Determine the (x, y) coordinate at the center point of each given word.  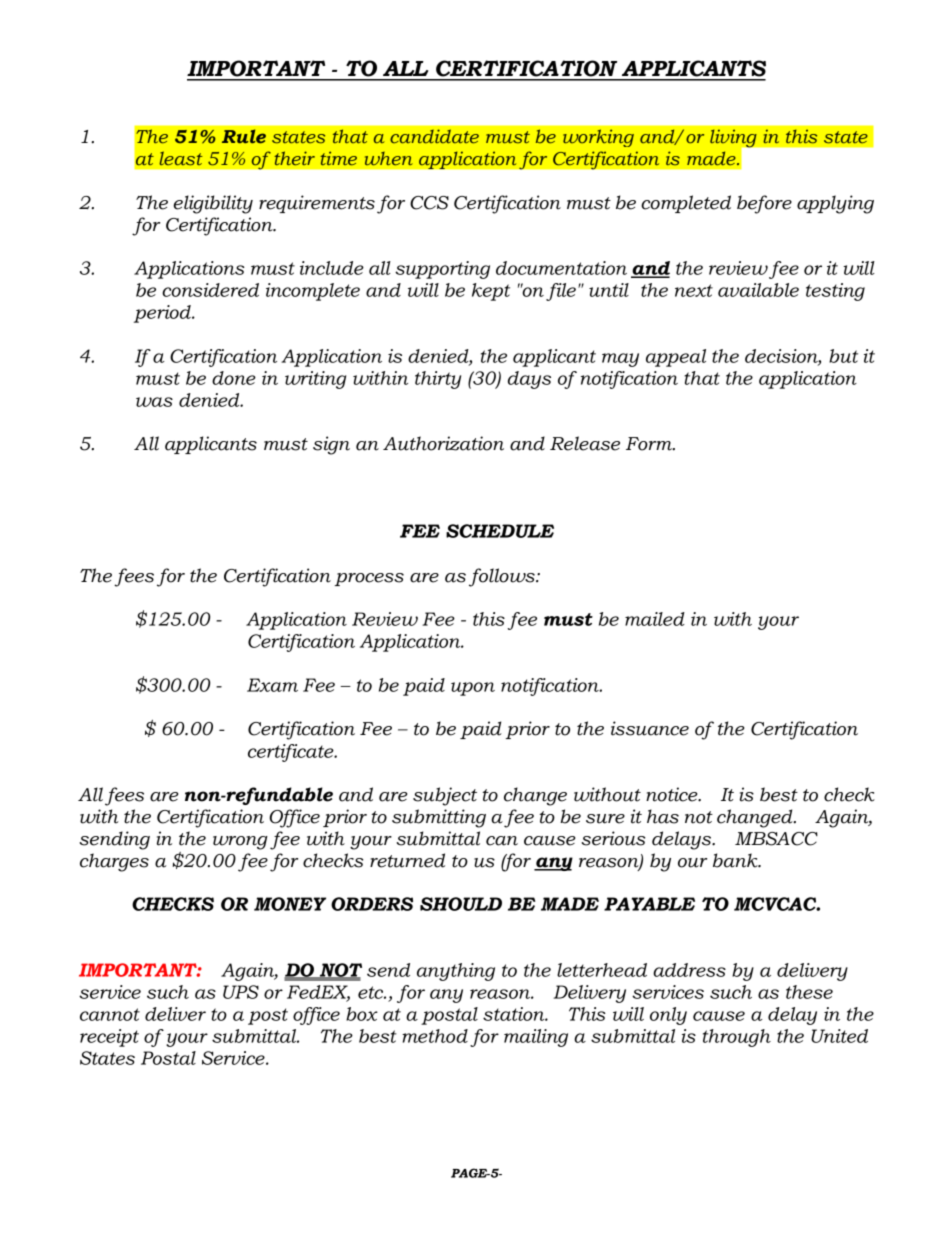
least (181, 158)
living (734, 139)
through (737, 1038)
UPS (241, 992)
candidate (434, 136)
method (435, 1036)
